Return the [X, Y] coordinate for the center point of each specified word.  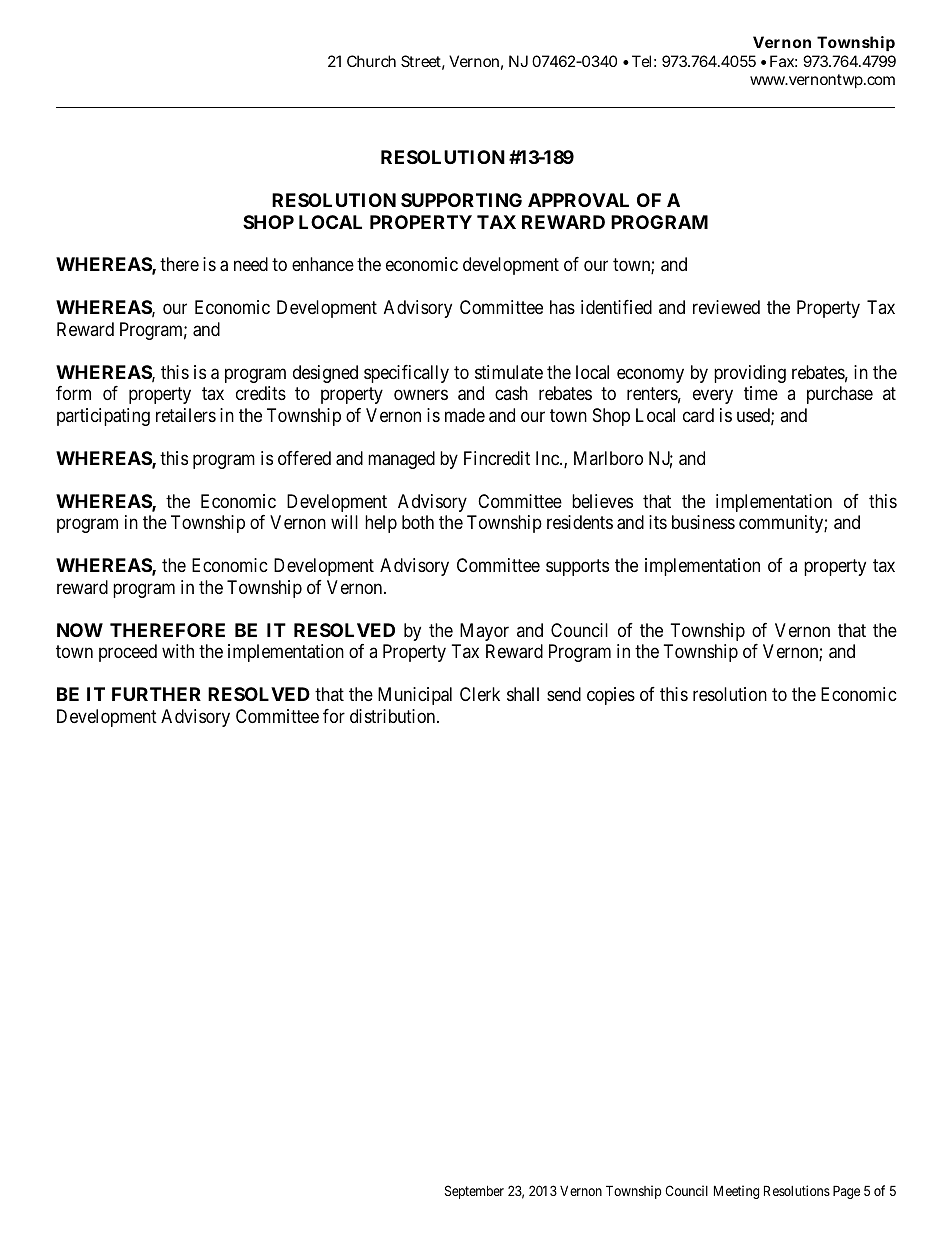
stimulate [509, 372]
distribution [394, 716]
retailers [186, 415]
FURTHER [156, 694]
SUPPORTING [461, 200]
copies [611, 696]
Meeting [736, 1192]
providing [750, 374]
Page [846, 1192]
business [703, 522]
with [178, 651]
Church [371, 61]
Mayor [484, 632]
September [474, 1192]
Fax [783, 61]
